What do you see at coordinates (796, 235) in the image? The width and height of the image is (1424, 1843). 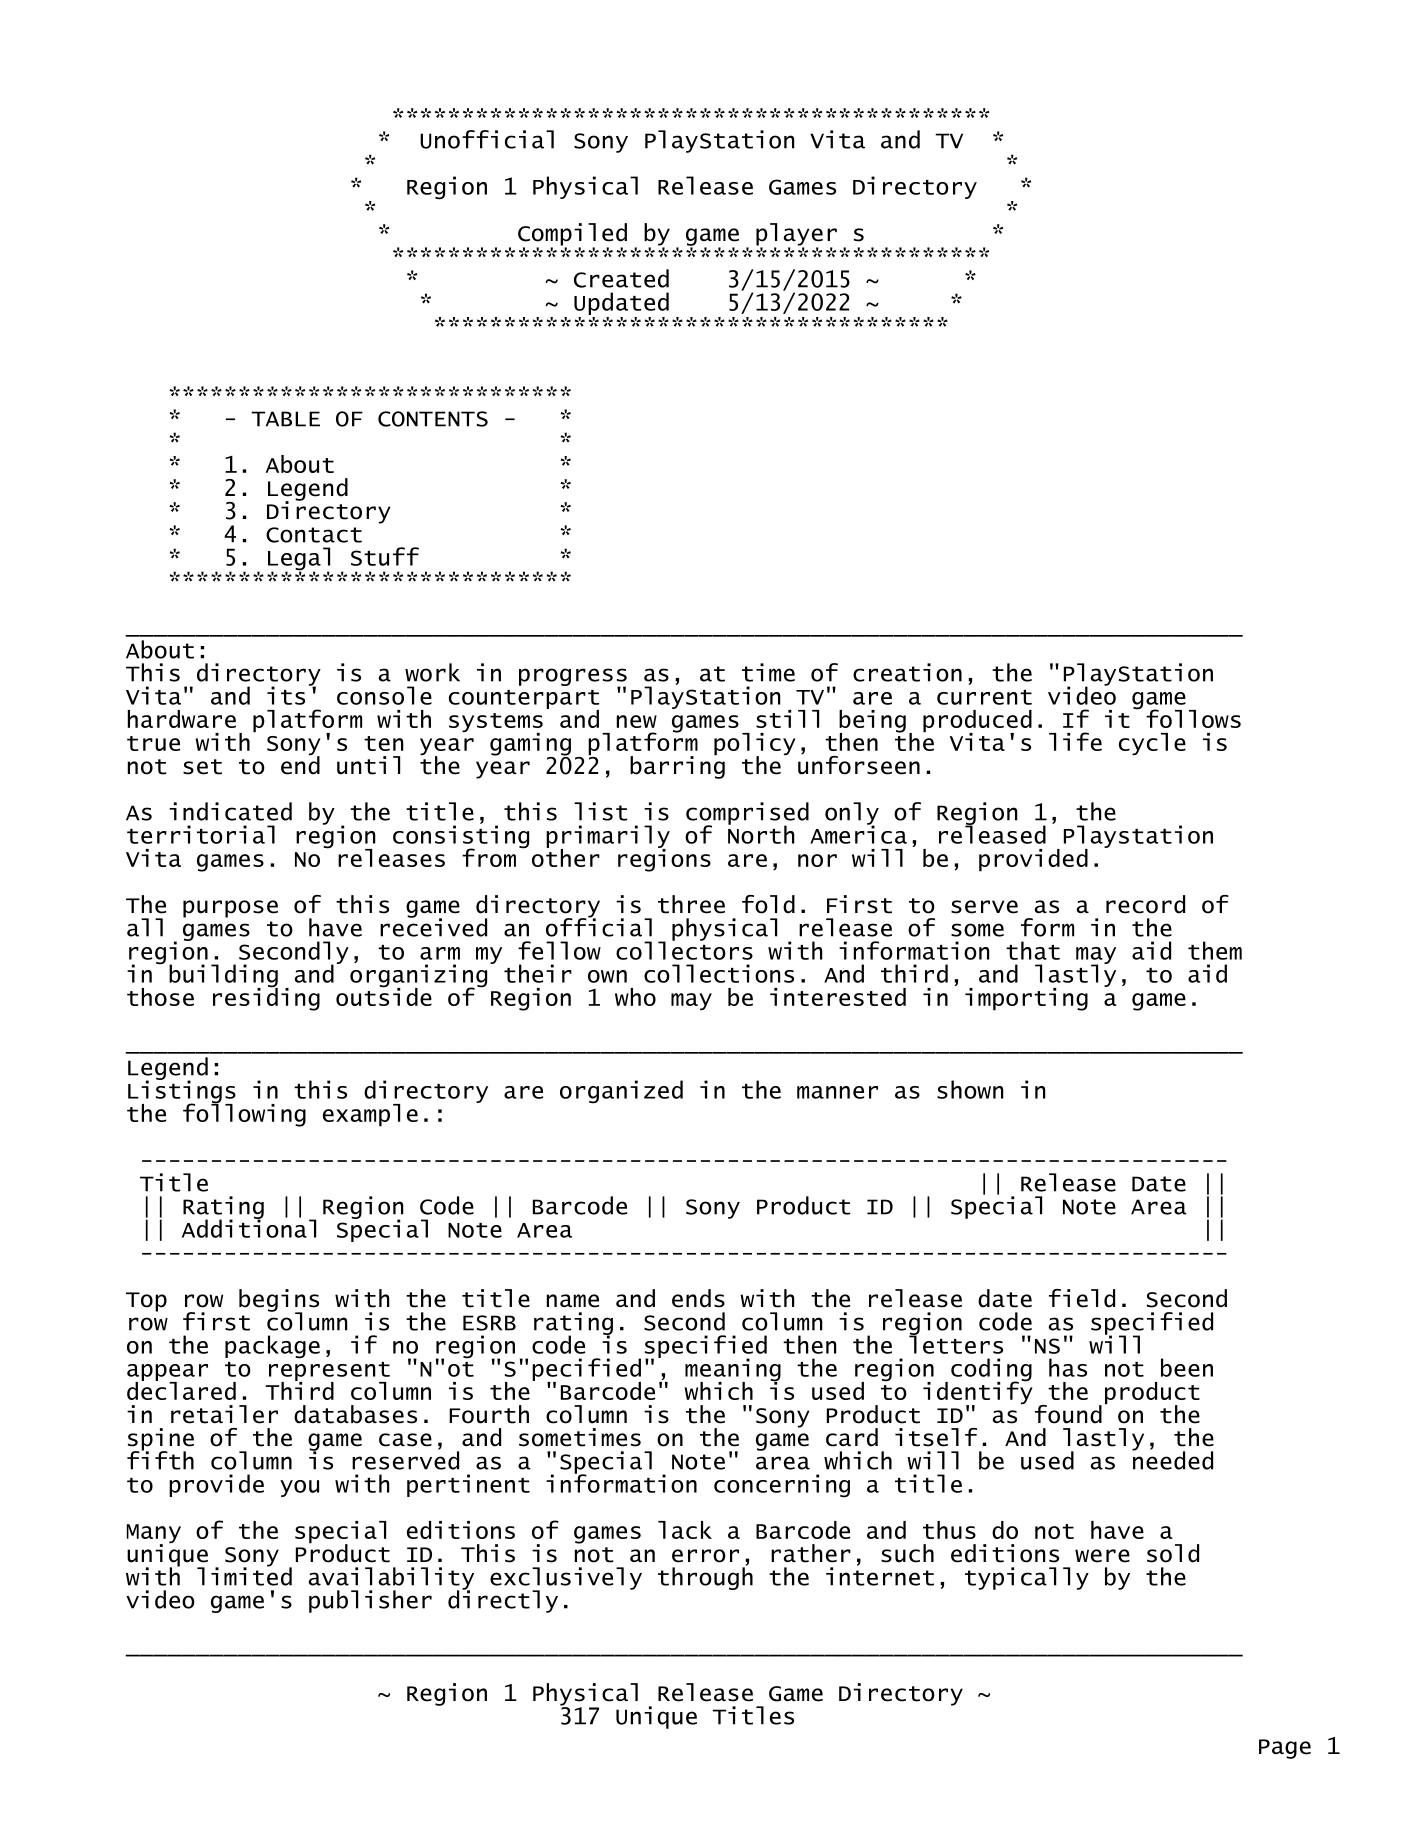 I see `player` at bounding box center [796, 235].
